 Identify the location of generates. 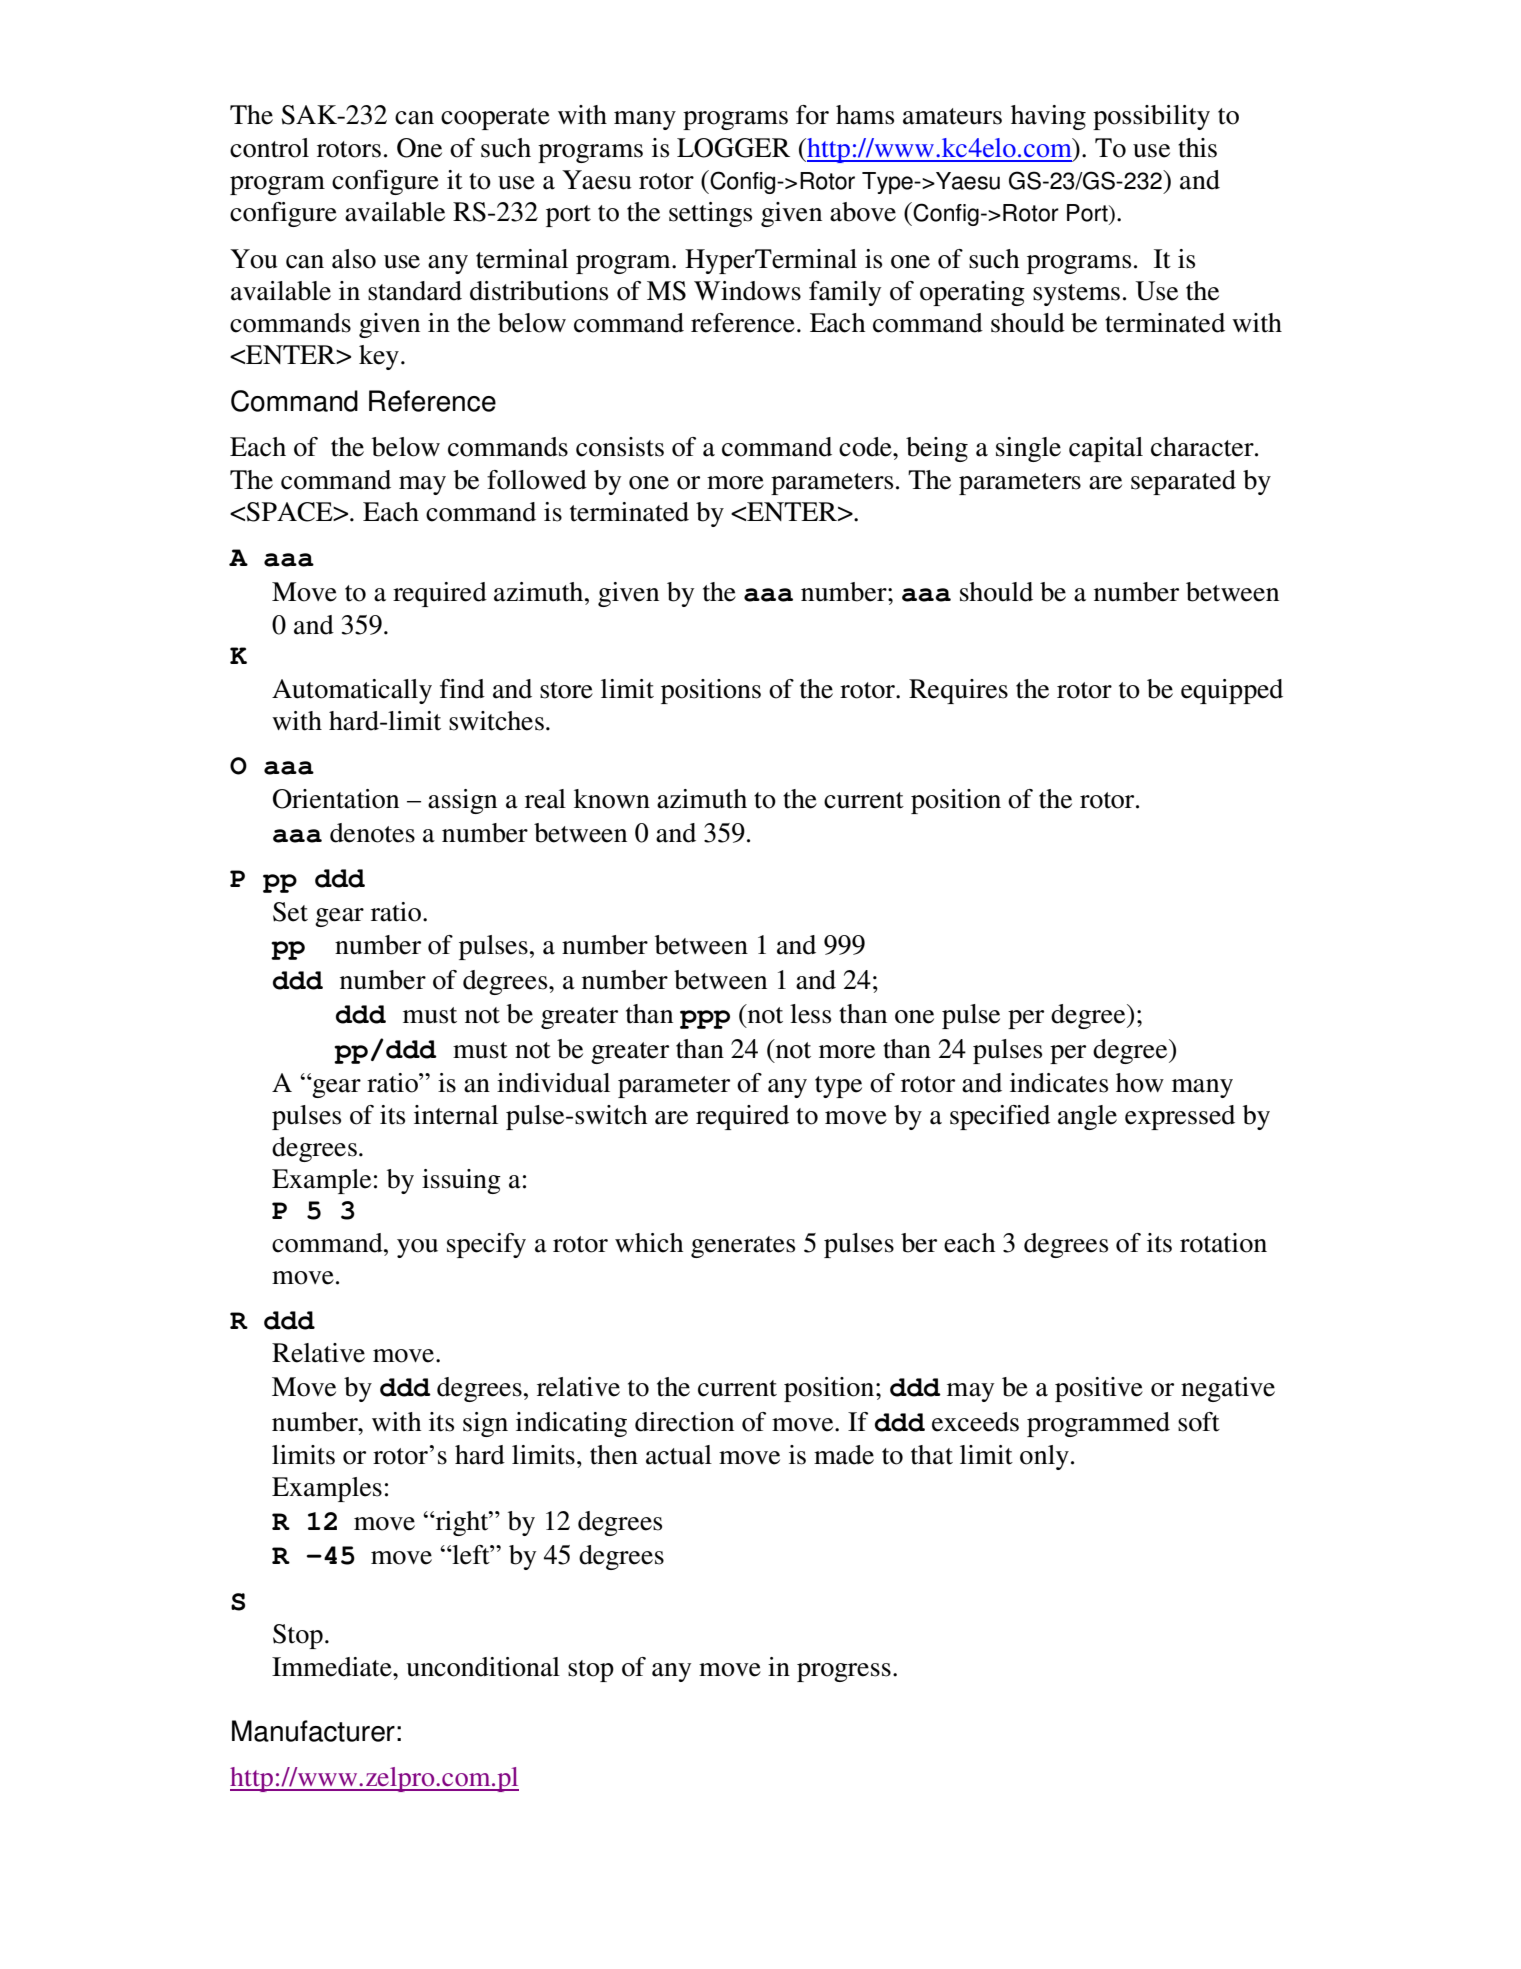
(743, 1247).
